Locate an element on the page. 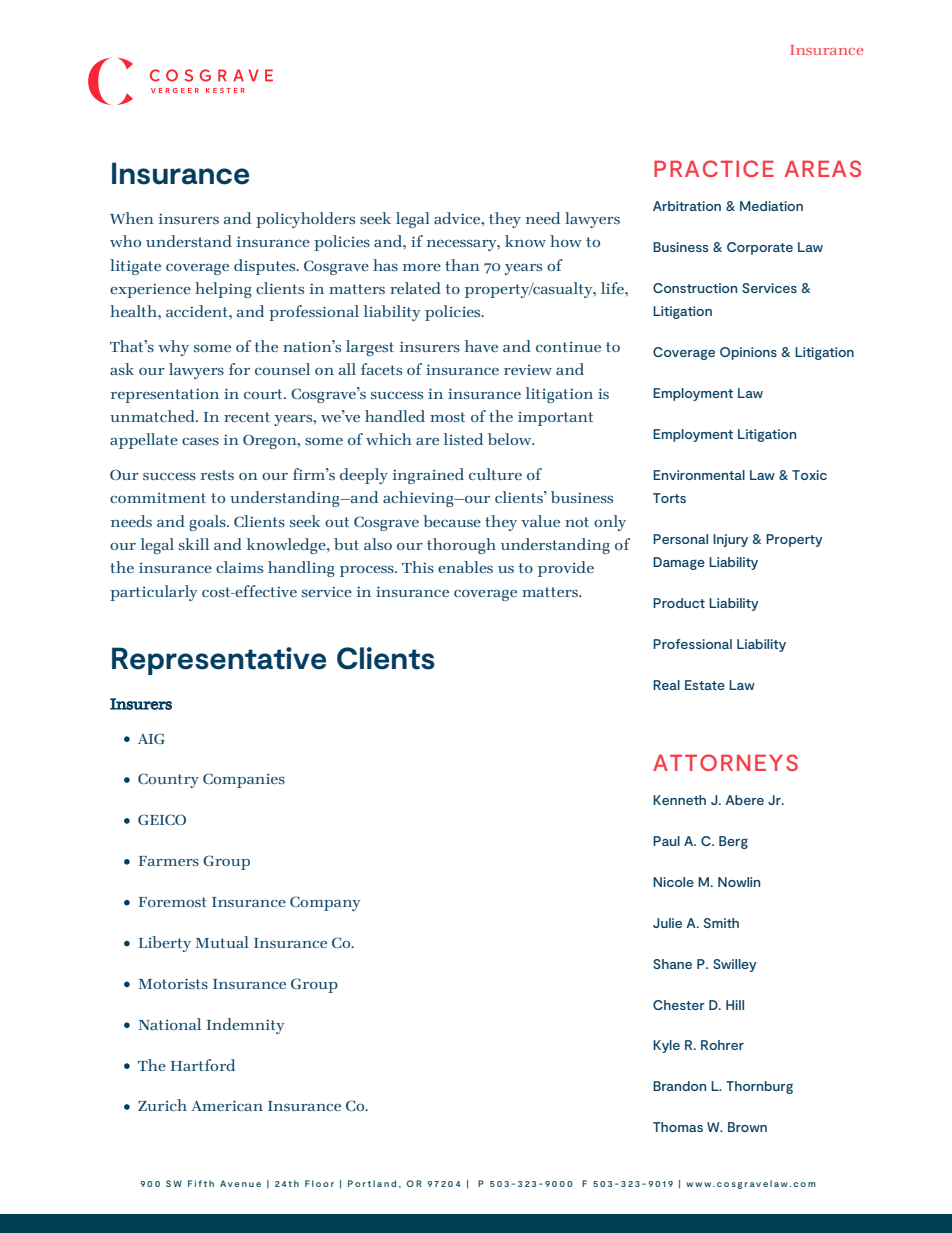 The width and height of the document is (952, 1233). listed is located at coordinates (463, 439).
